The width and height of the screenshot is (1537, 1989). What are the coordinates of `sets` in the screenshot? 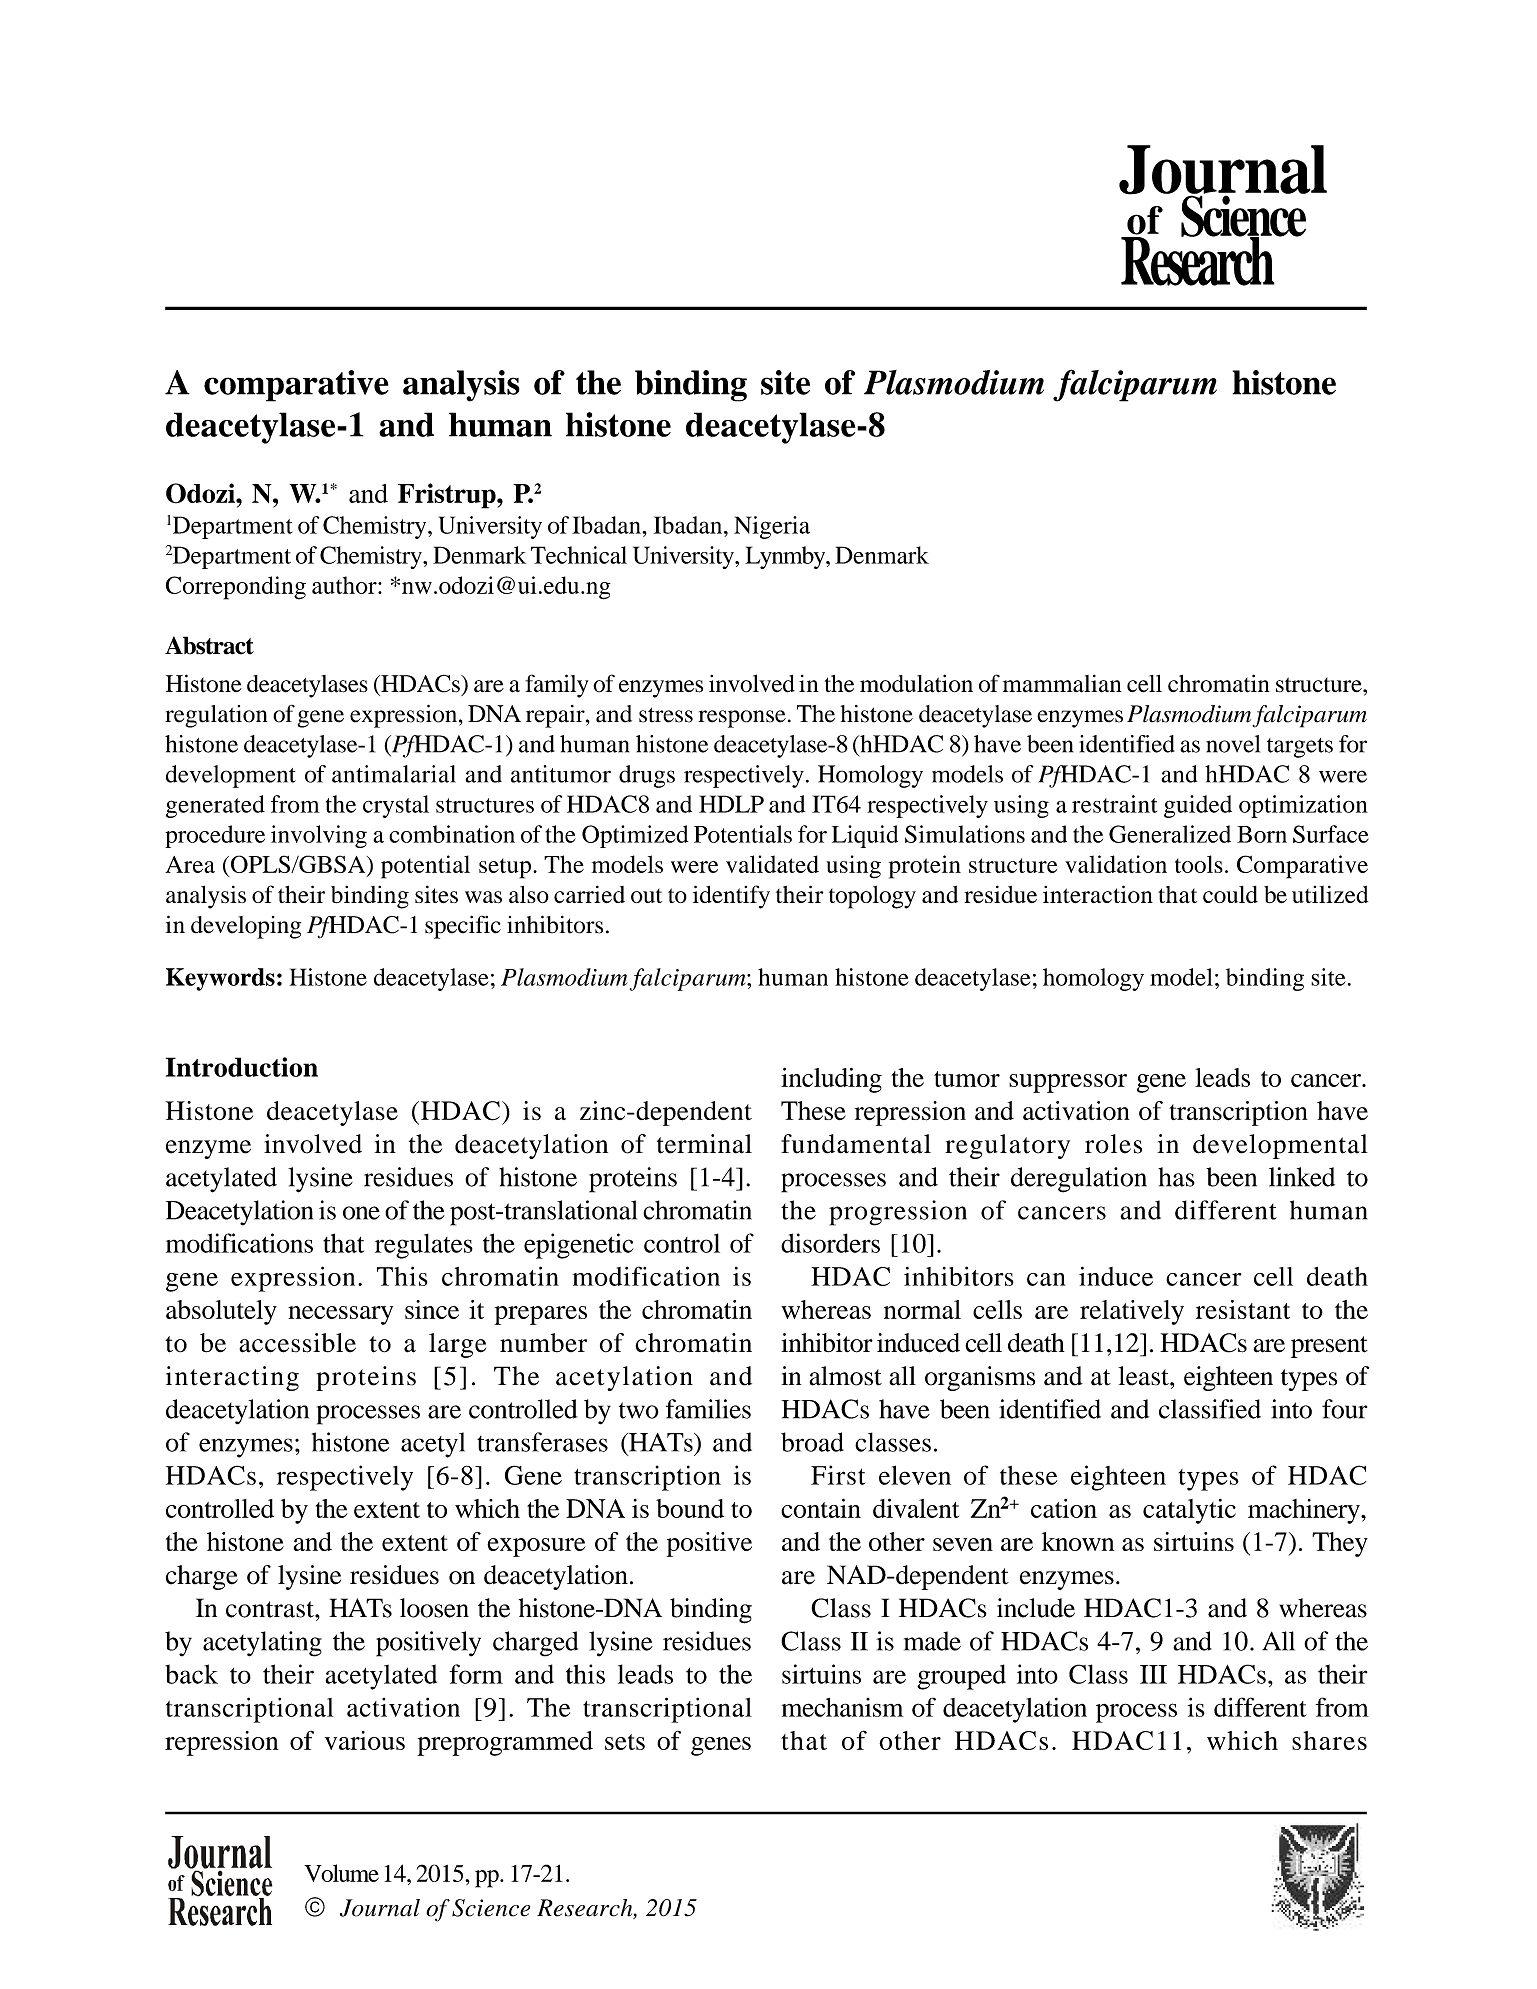 It's located at (625, 1742).
